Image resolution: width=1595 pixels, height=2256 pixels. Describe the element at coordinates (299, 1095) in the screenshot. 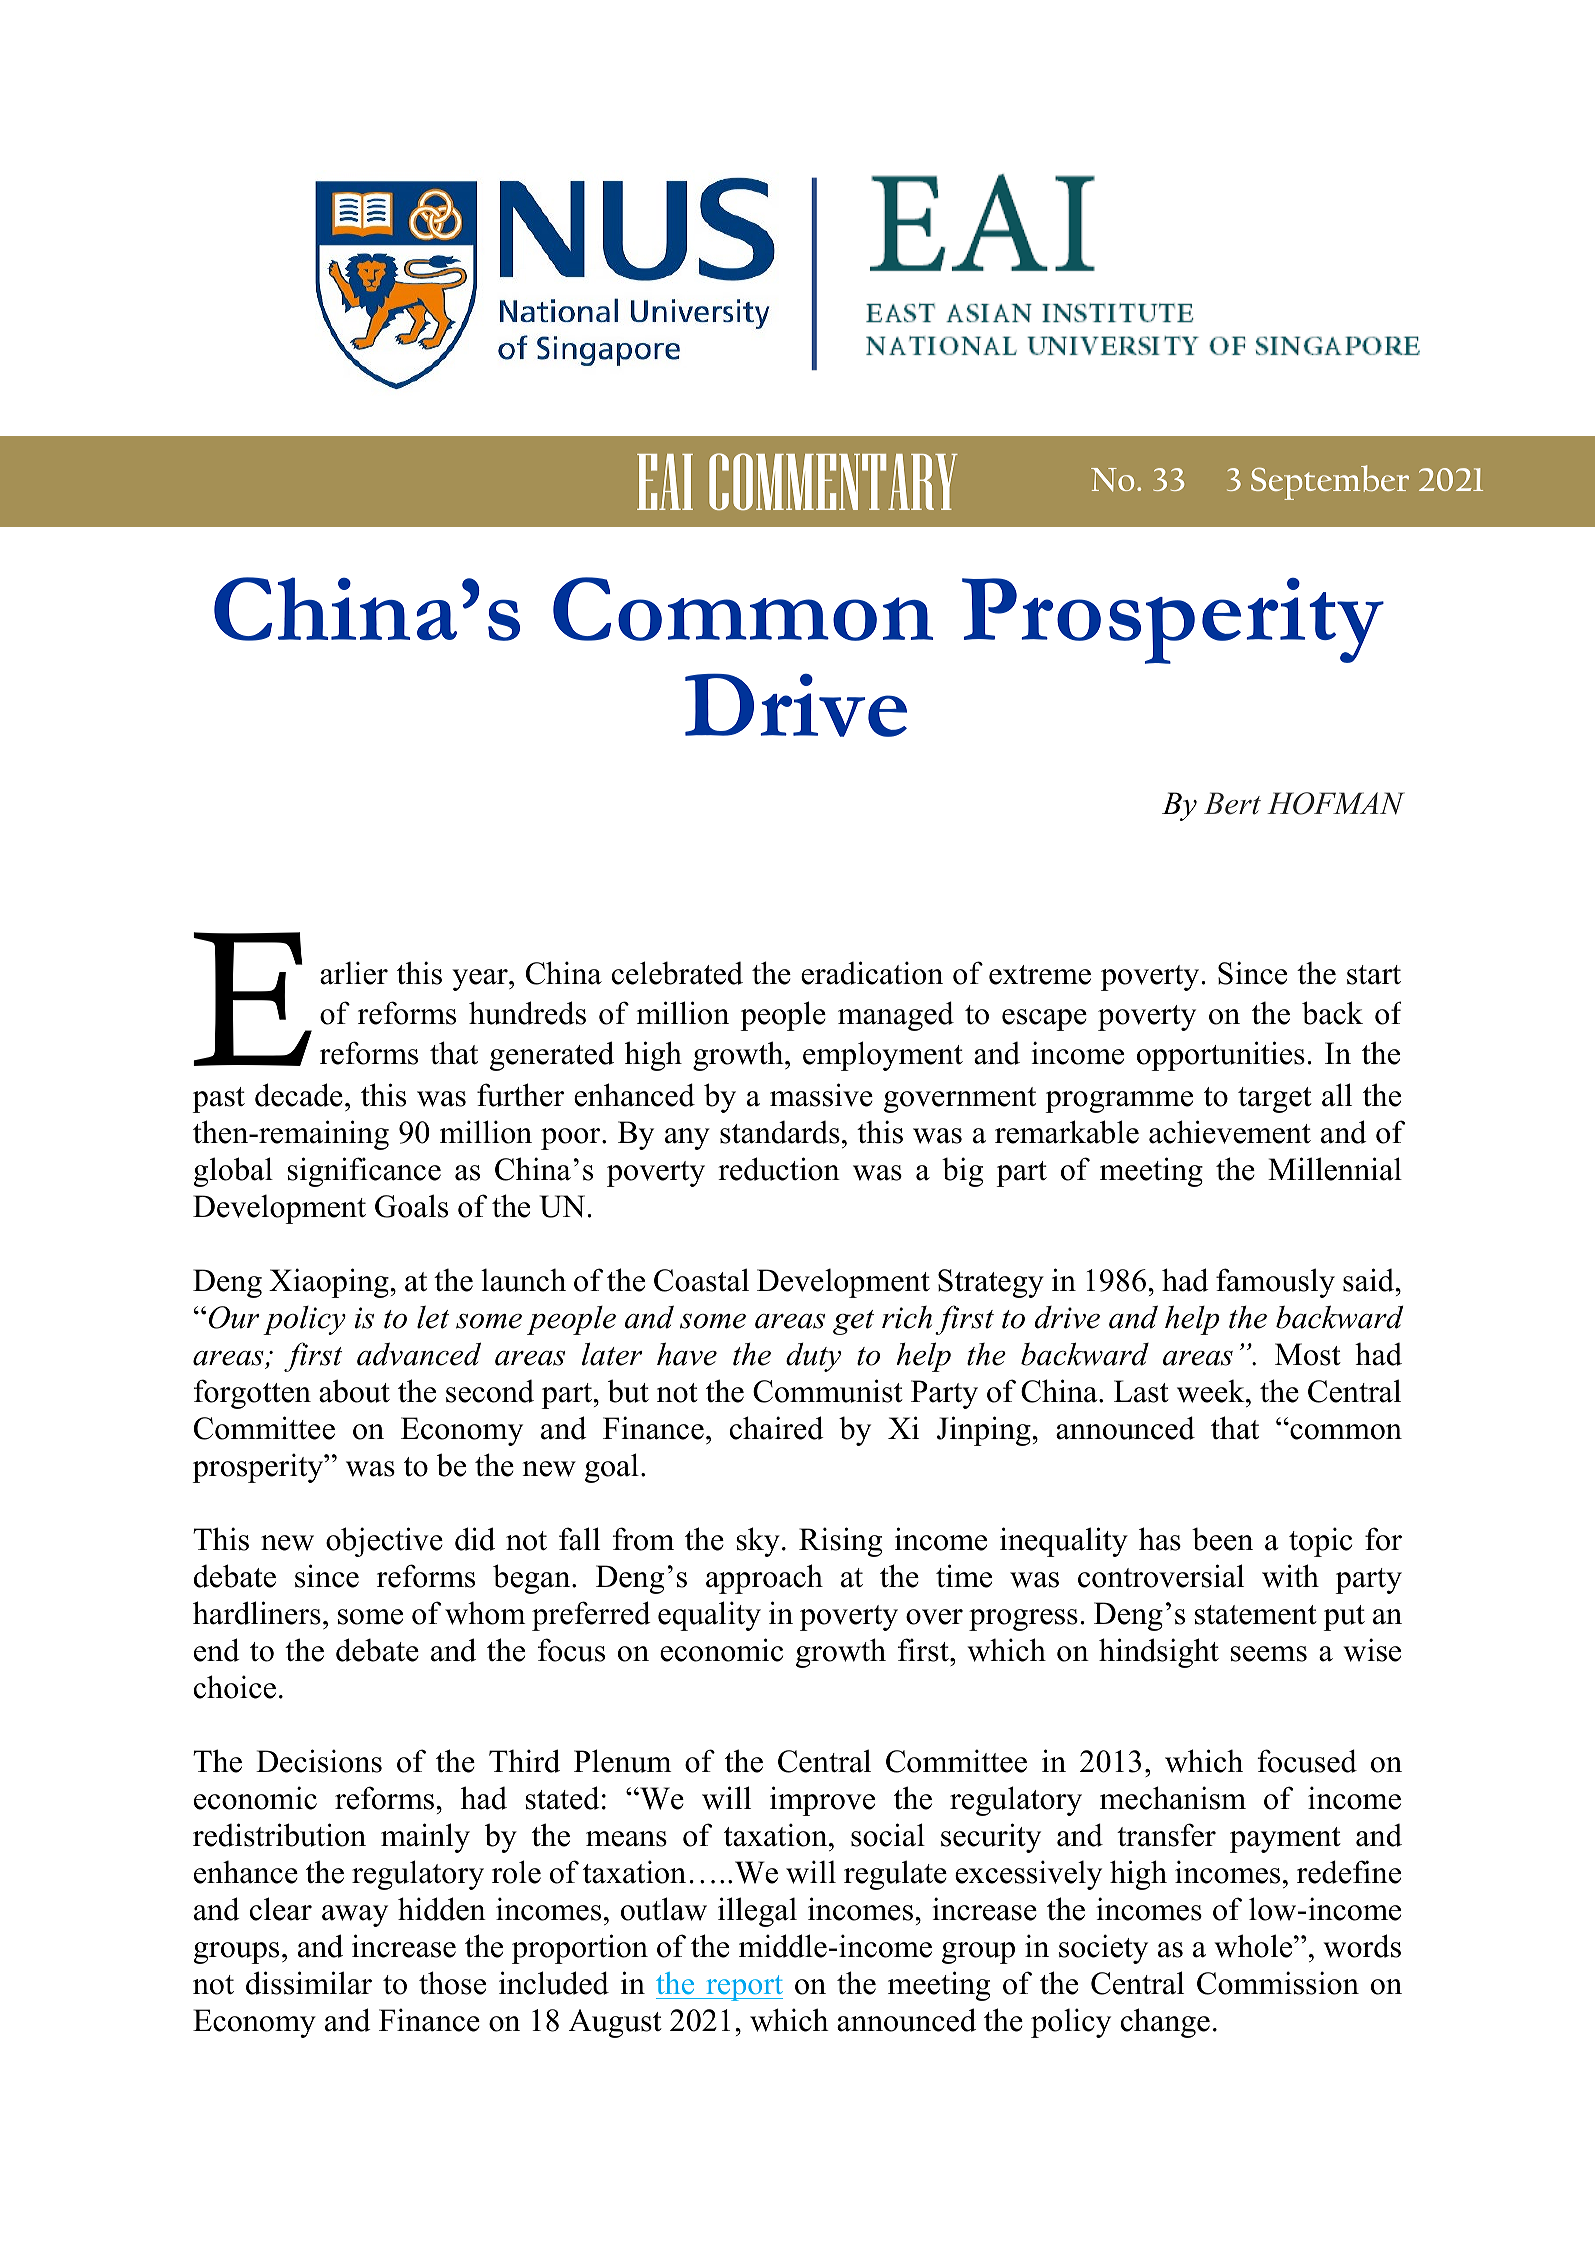

I see `decade` at that location.
